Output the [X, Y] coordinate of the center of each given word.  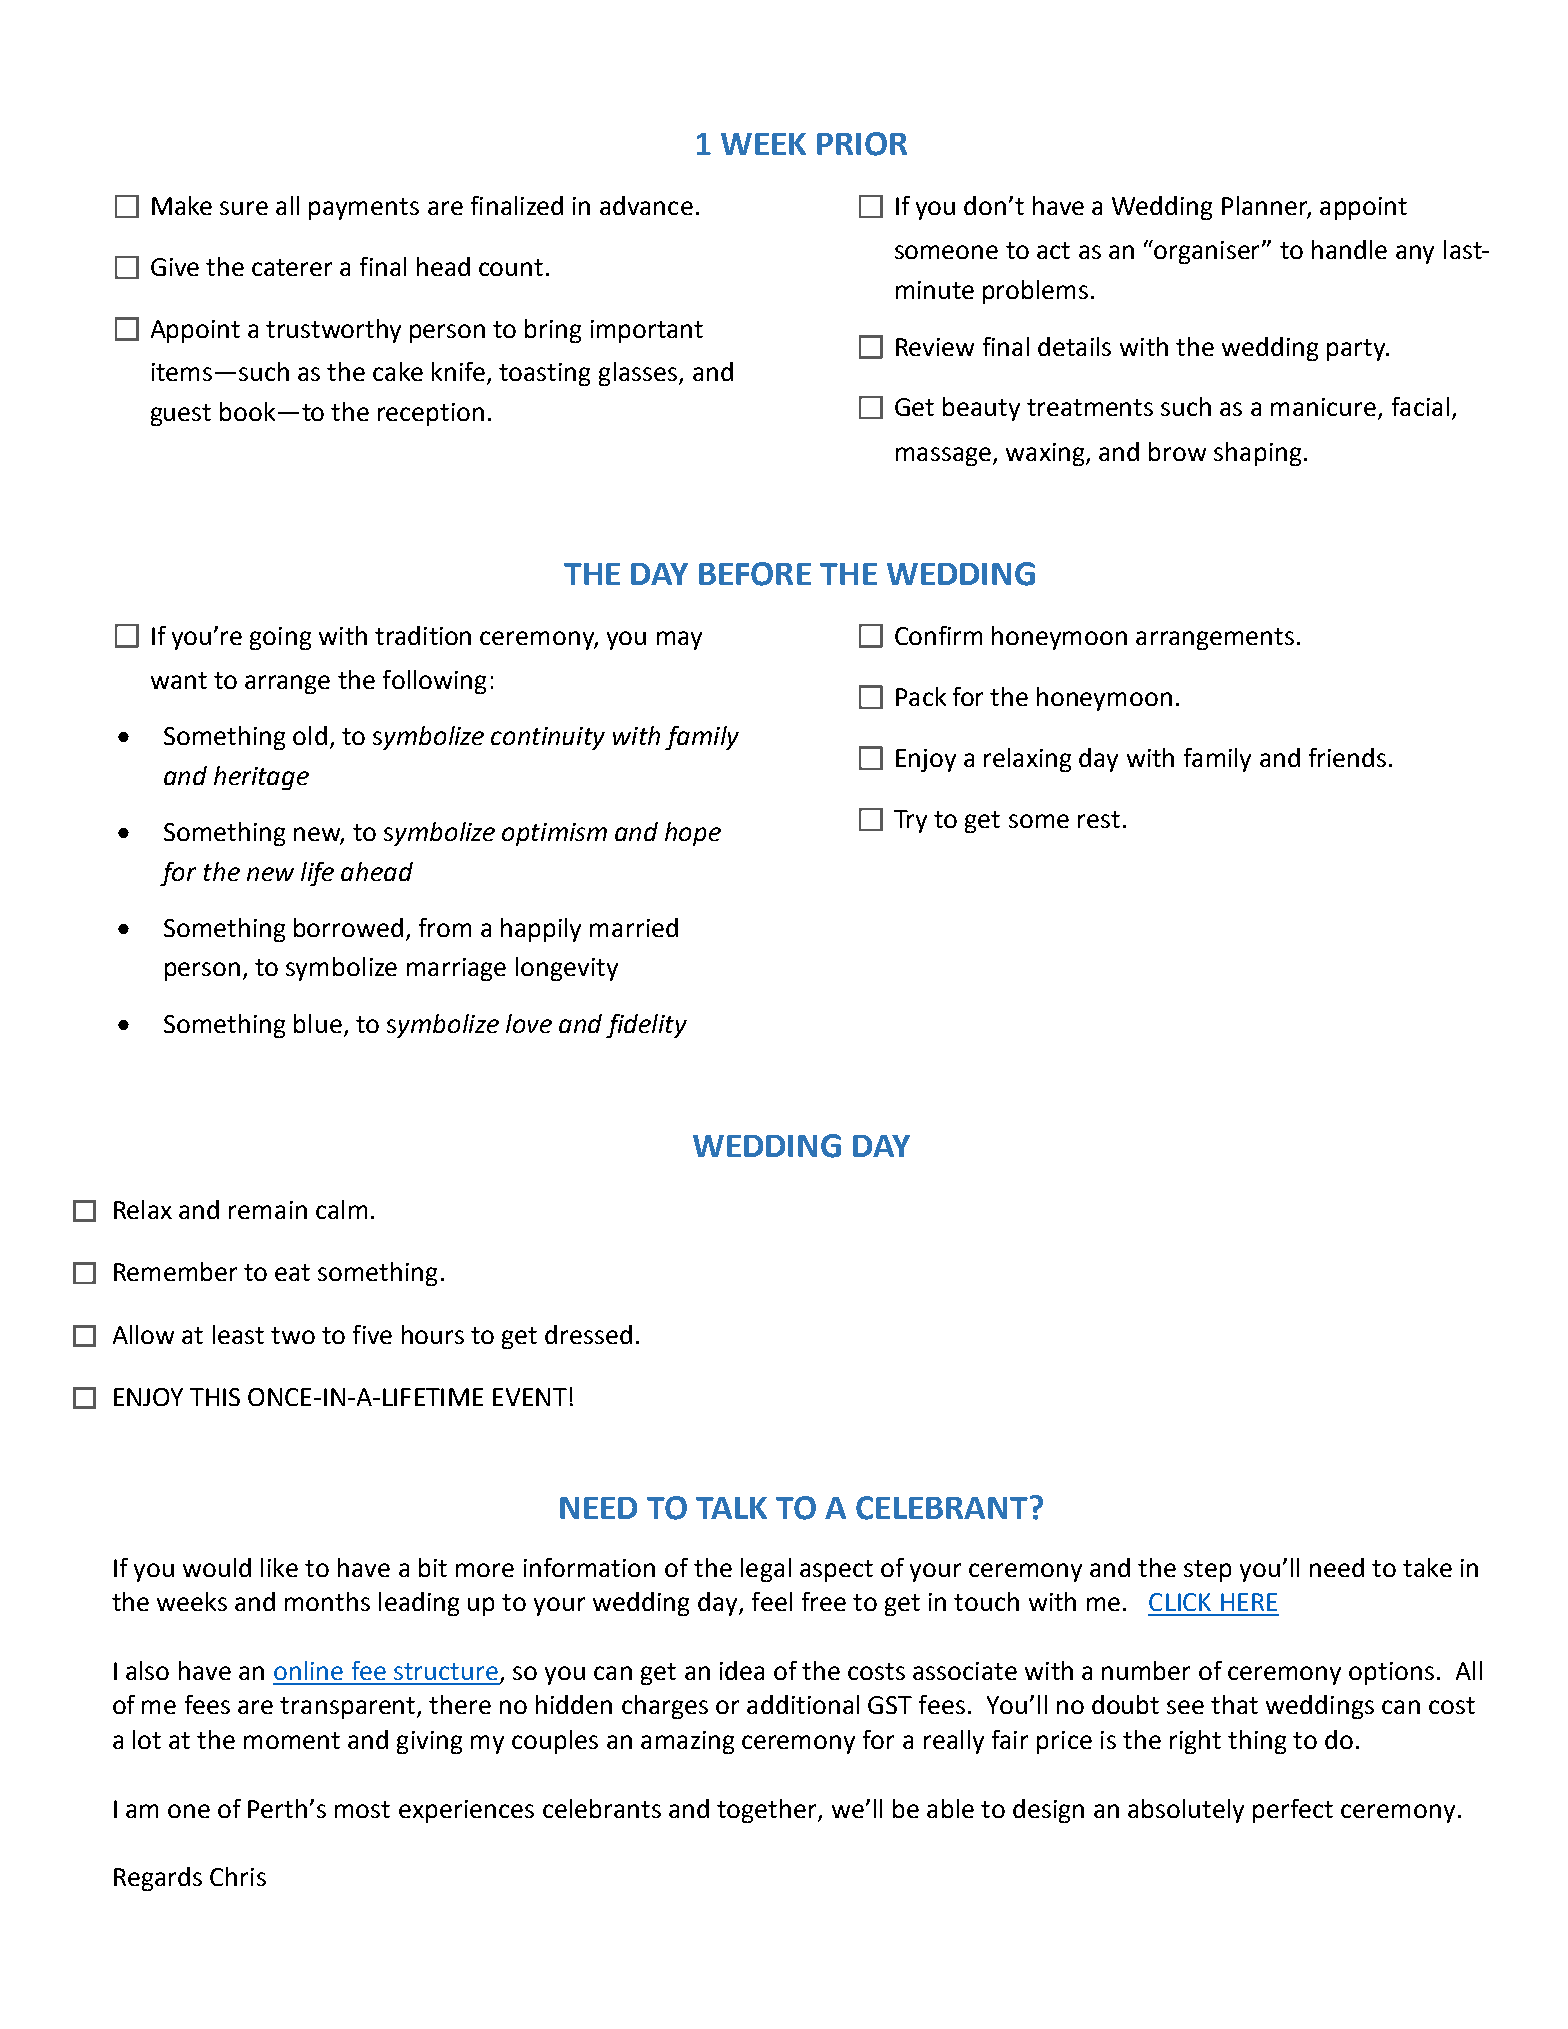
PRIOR [862, 144]
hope [693, 834]
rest [1099, 819]
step [1207, 1571]
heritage [261, 778]
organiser [1208, 252]
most [362, 1809]
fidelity [646, 1026]
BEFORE [755, 574]
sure [244, 208]
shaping [1257, 454]
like [279, 1567]
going [280, 638]
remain [268, 1210]
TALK [731, 1508]
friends [1347, 757]
